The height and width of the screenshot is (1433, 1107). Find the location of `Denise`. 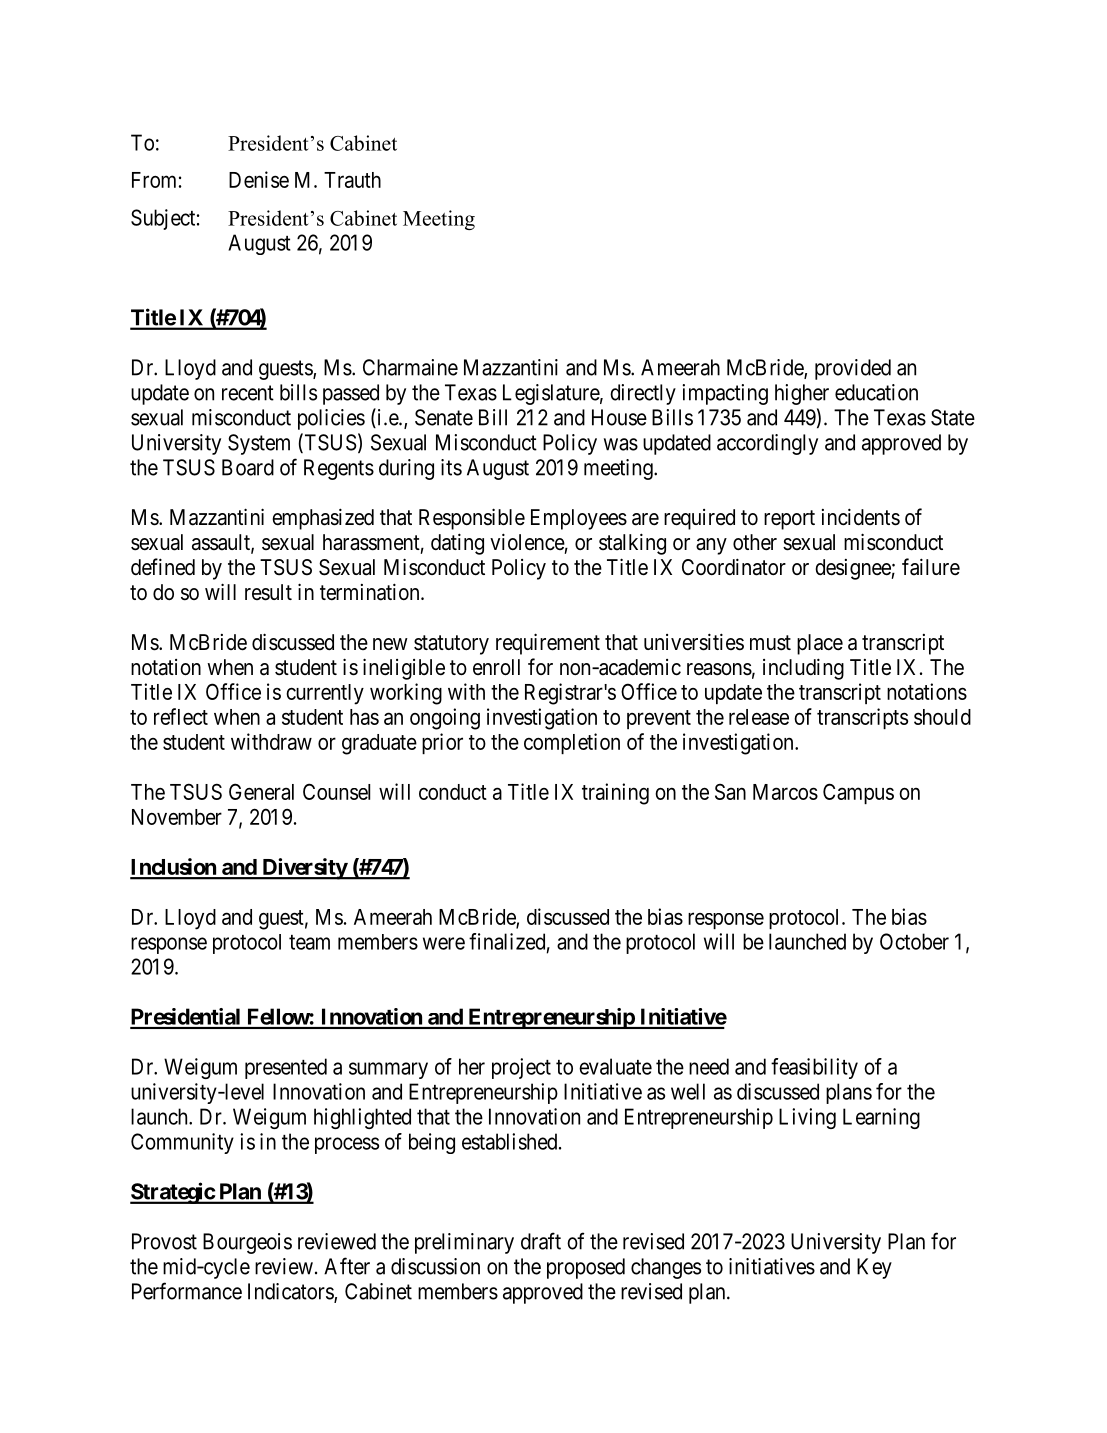

Denise is located at coordinates (259, 179).
